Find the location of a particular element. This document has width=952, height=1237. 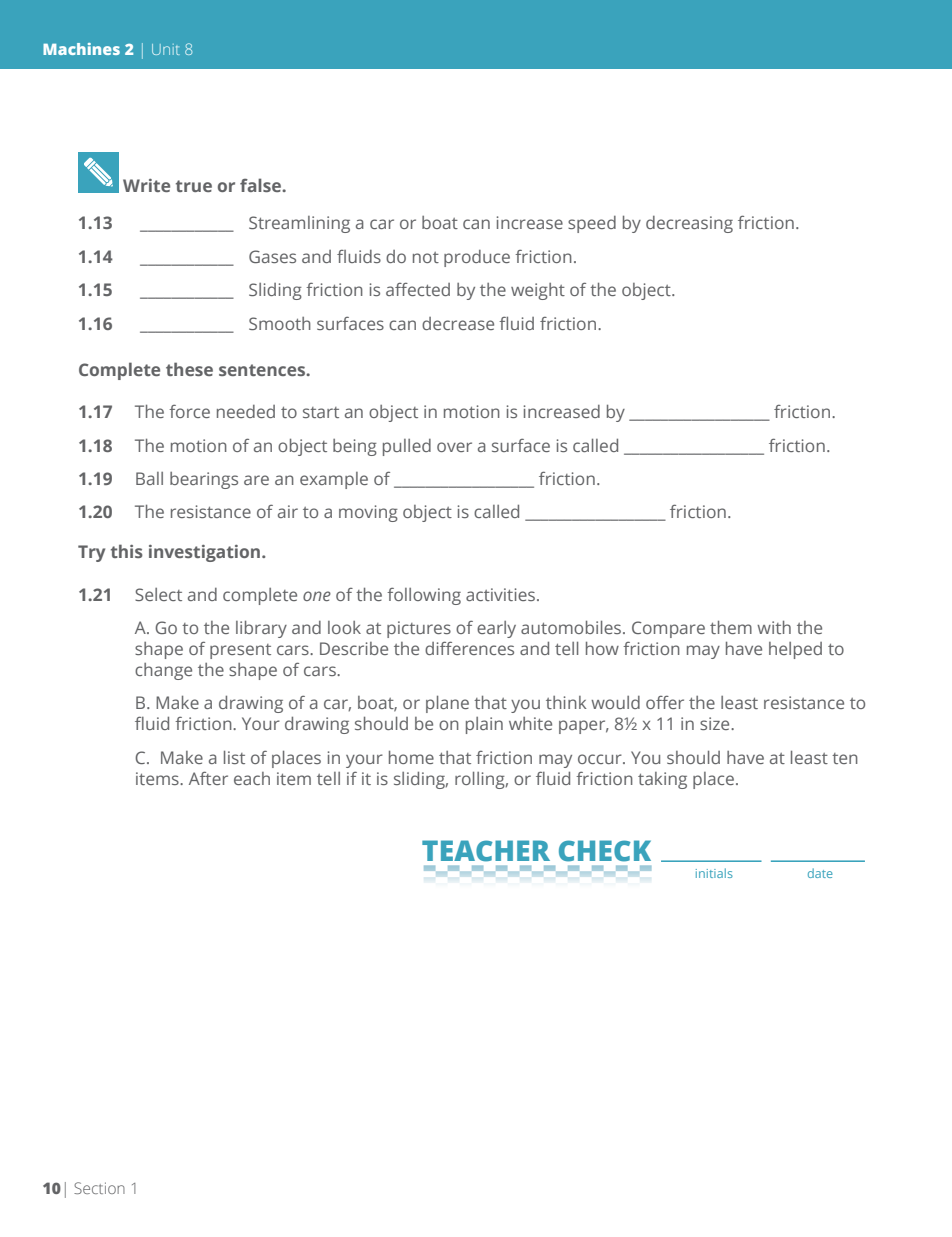

Section is located at coordinates (99, 1188).
